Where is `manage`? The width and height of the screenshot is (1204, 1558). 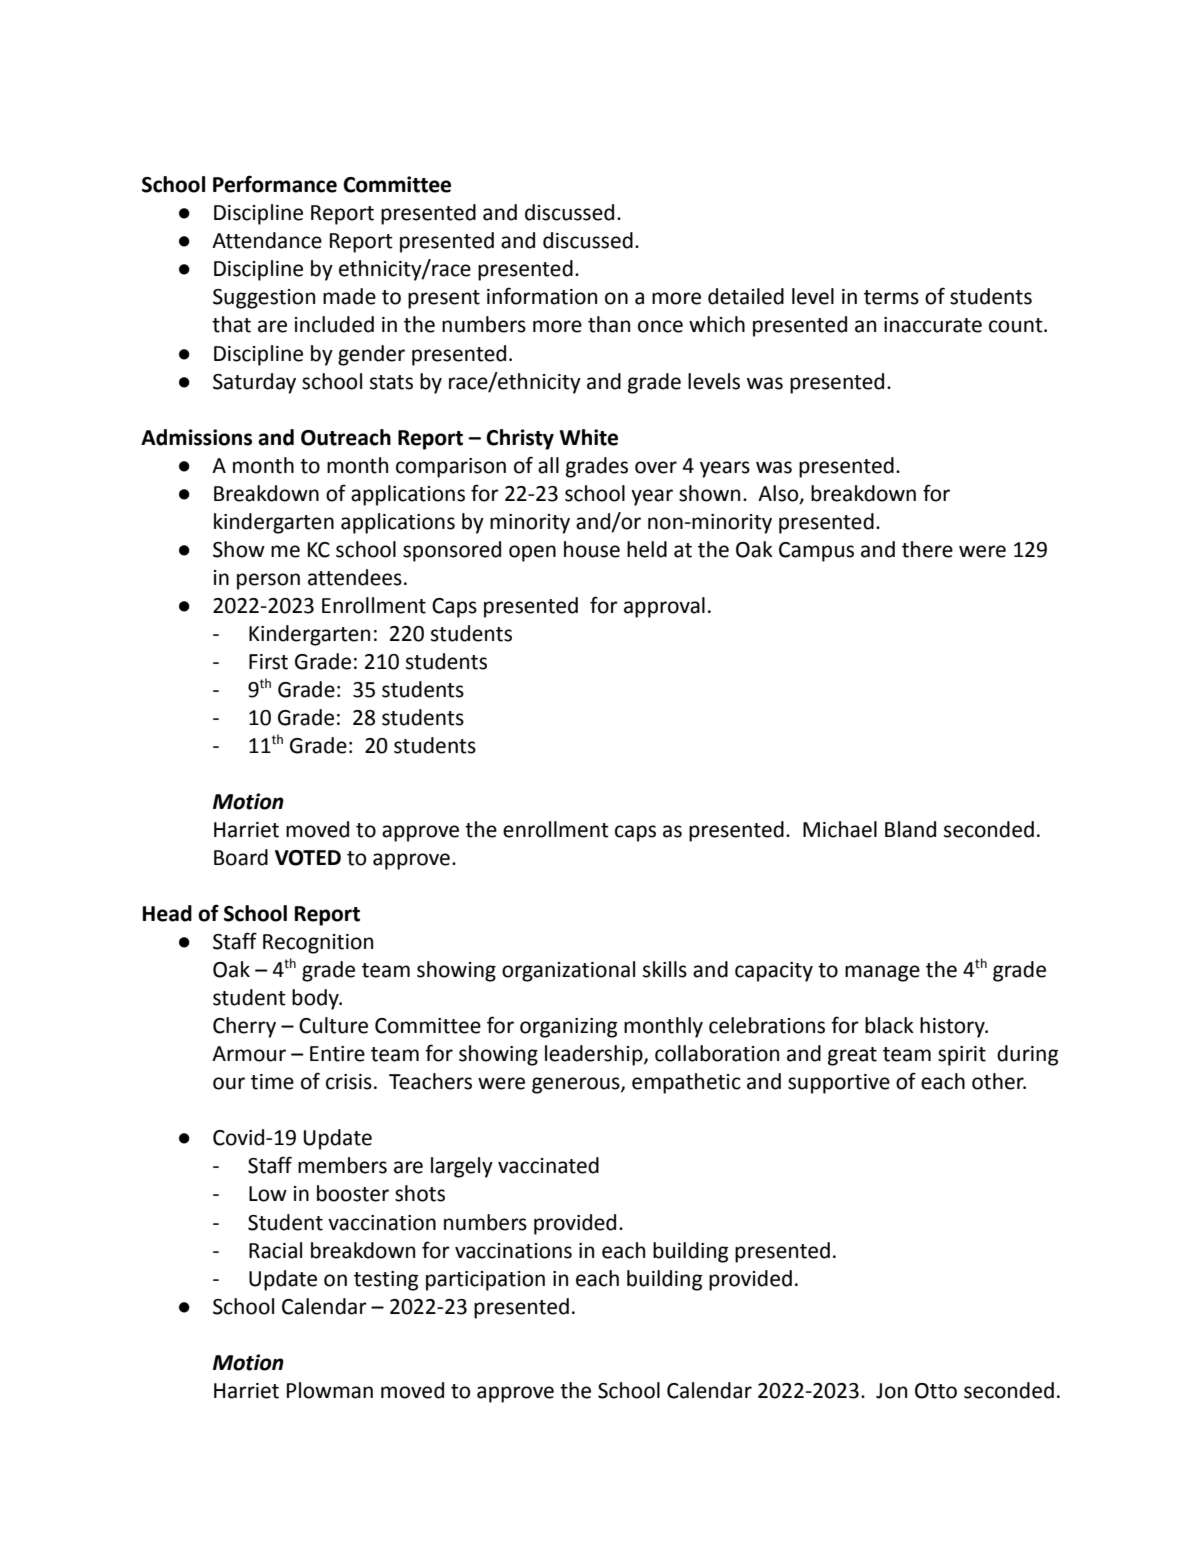 manage is located at coordinates (882, 973).
